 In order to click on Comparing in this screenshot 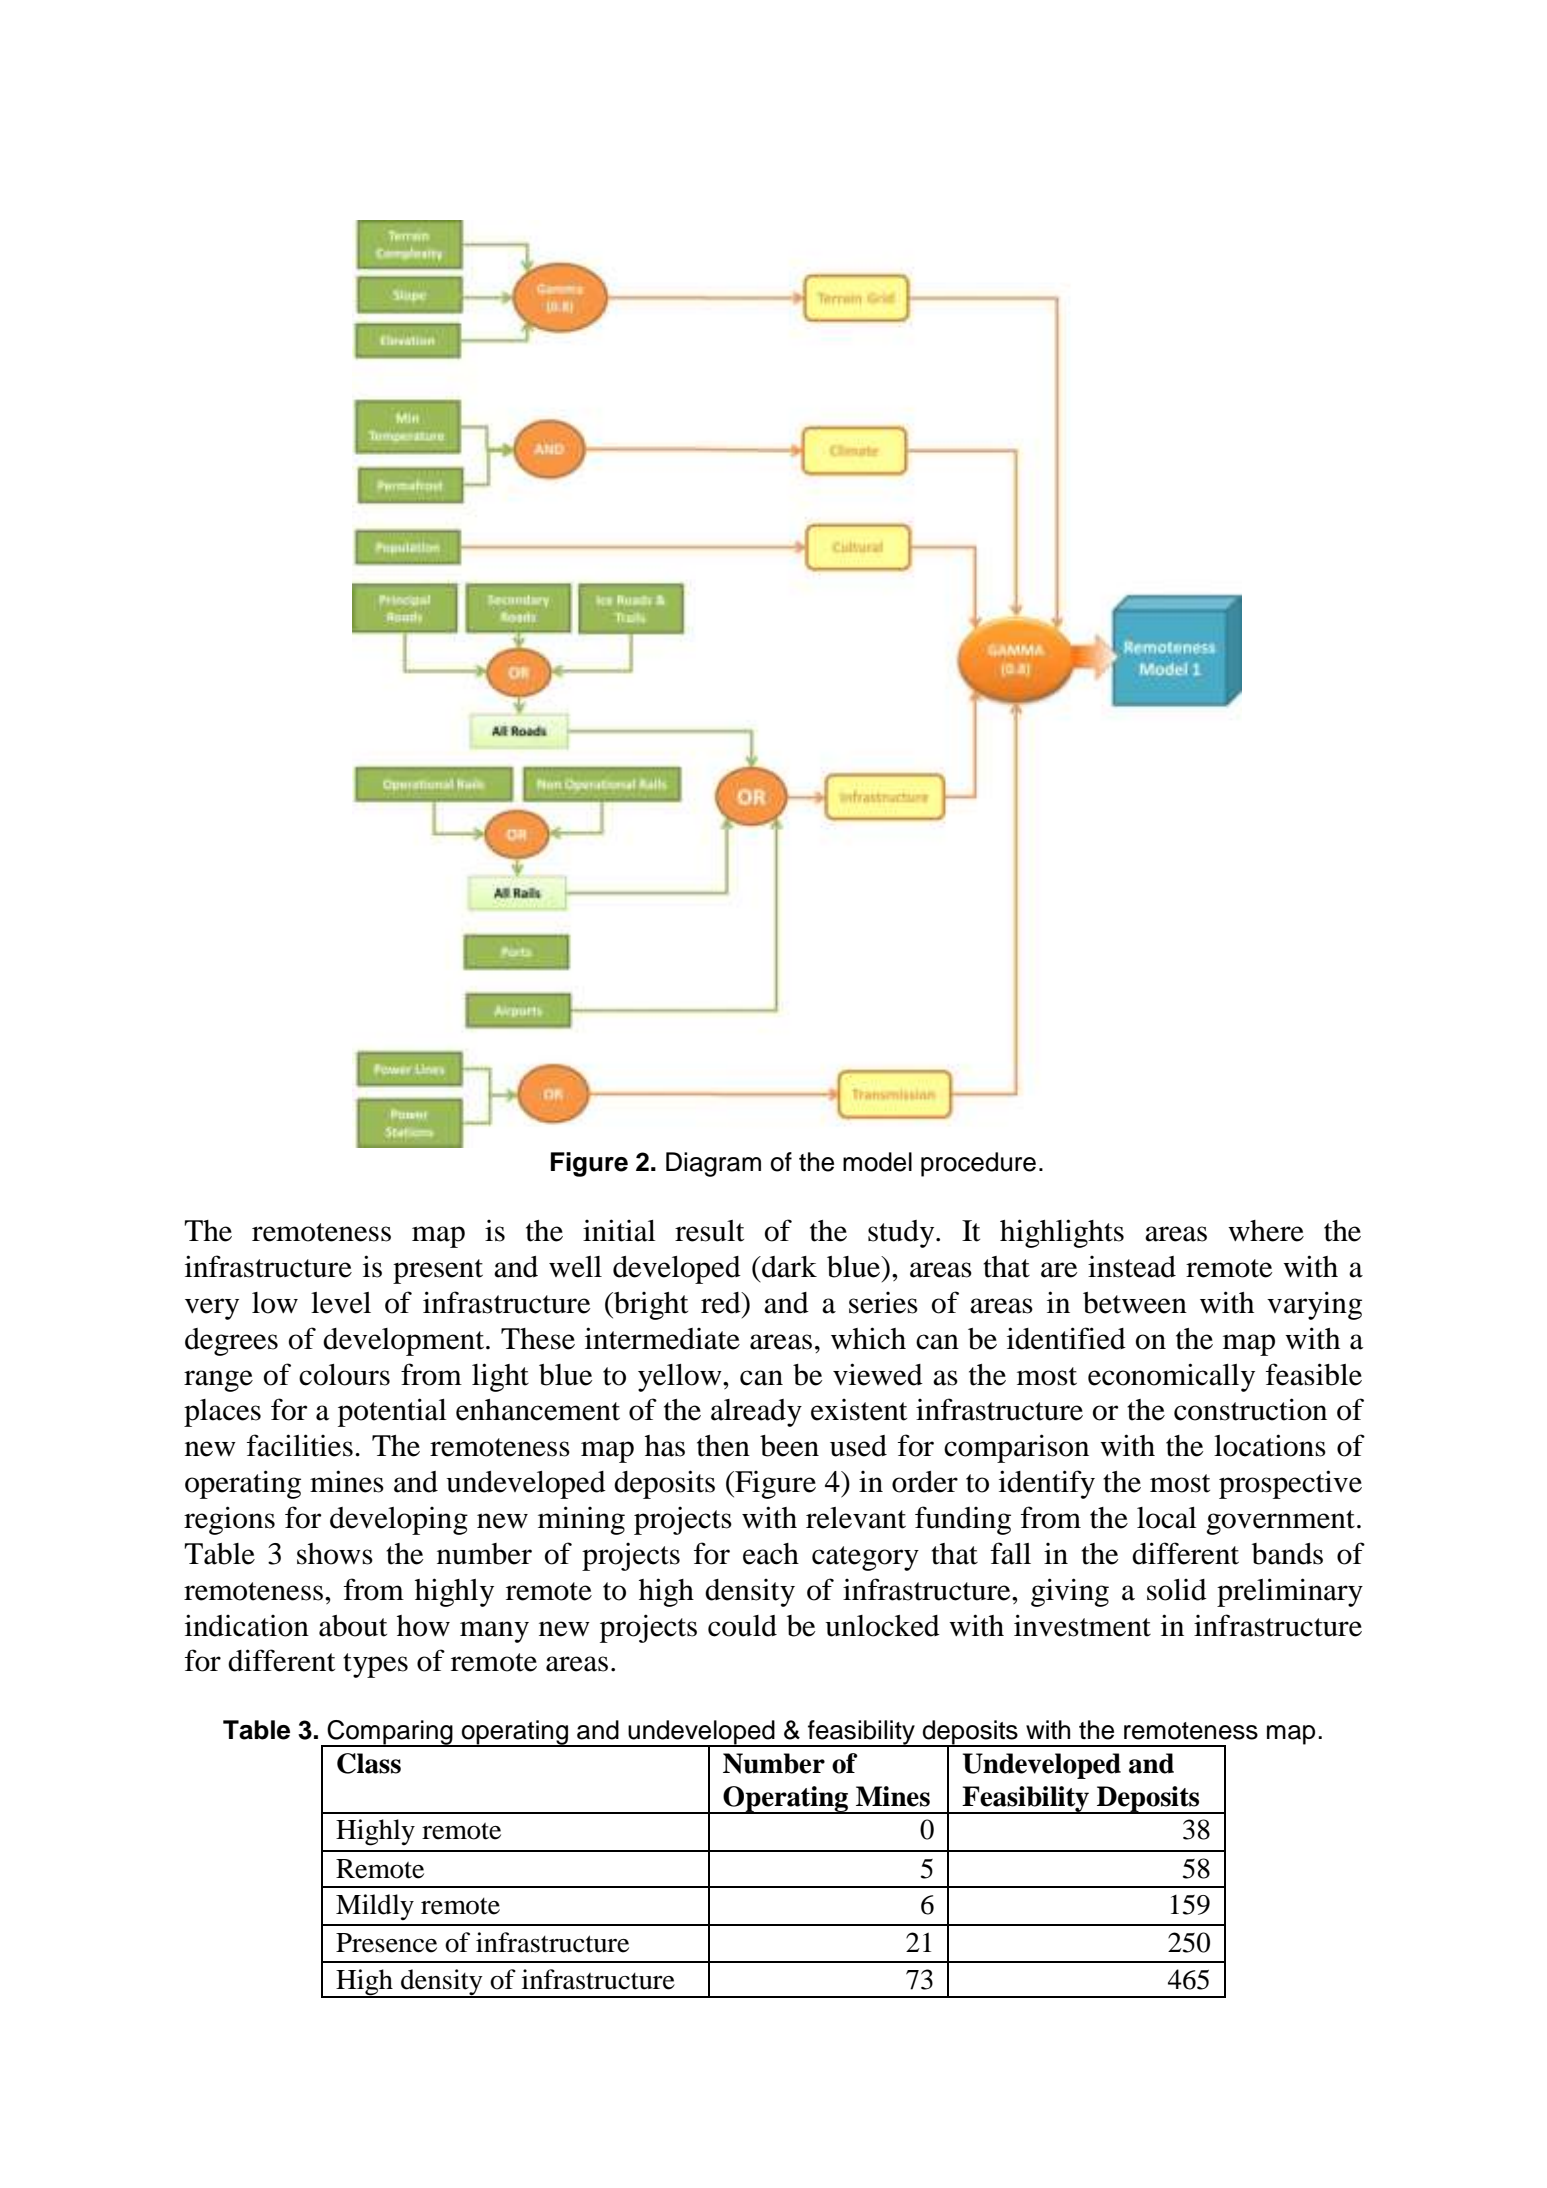, I will do `click(390, 1733)`.
